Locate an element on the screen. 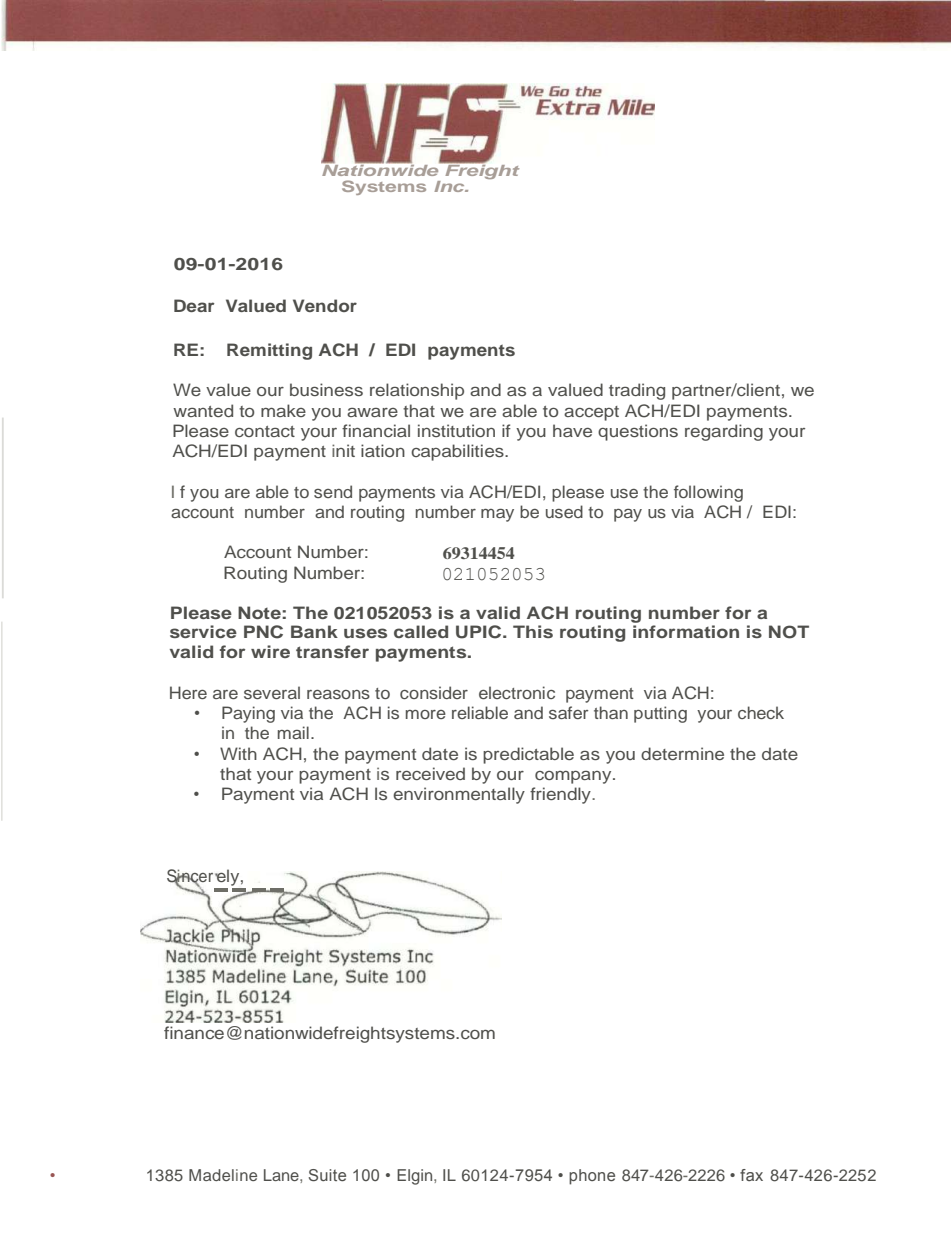 This screenshot has width=952, height=1241. With is located at coordinates (238, 753).
